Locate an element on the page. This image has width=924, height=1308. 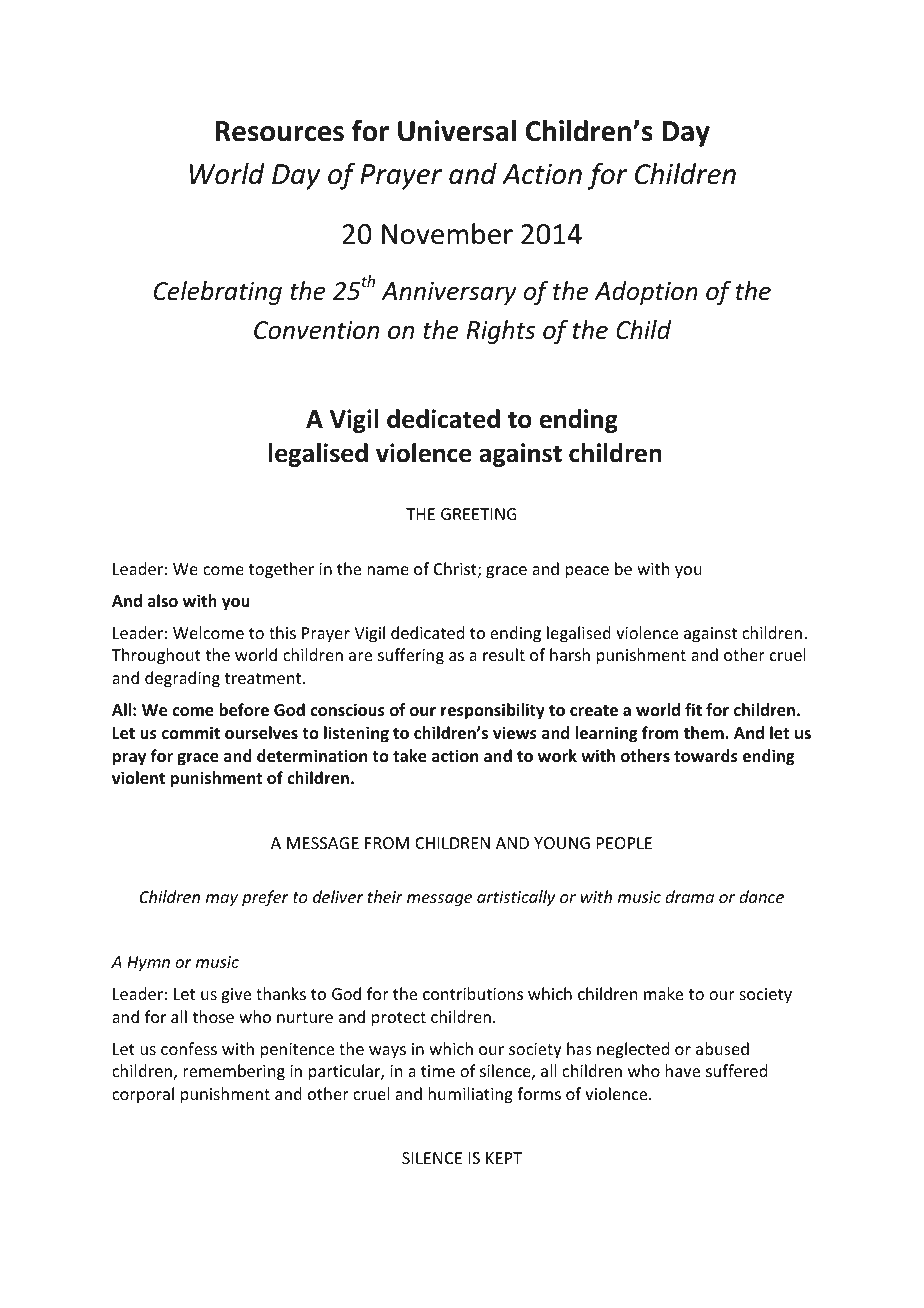
suffering is located at coordinates (411, 656).
